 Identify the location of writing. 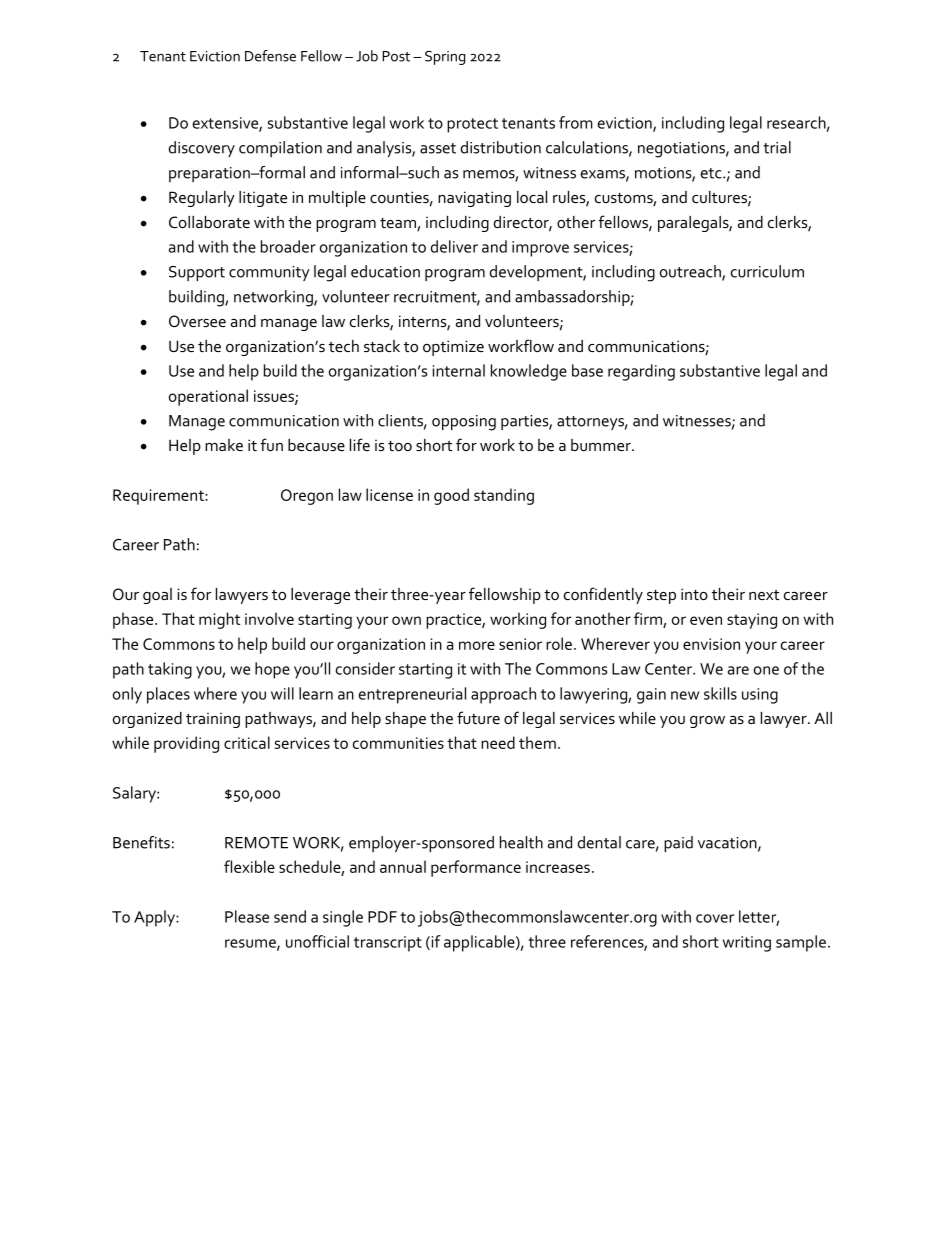
(747, 944).
